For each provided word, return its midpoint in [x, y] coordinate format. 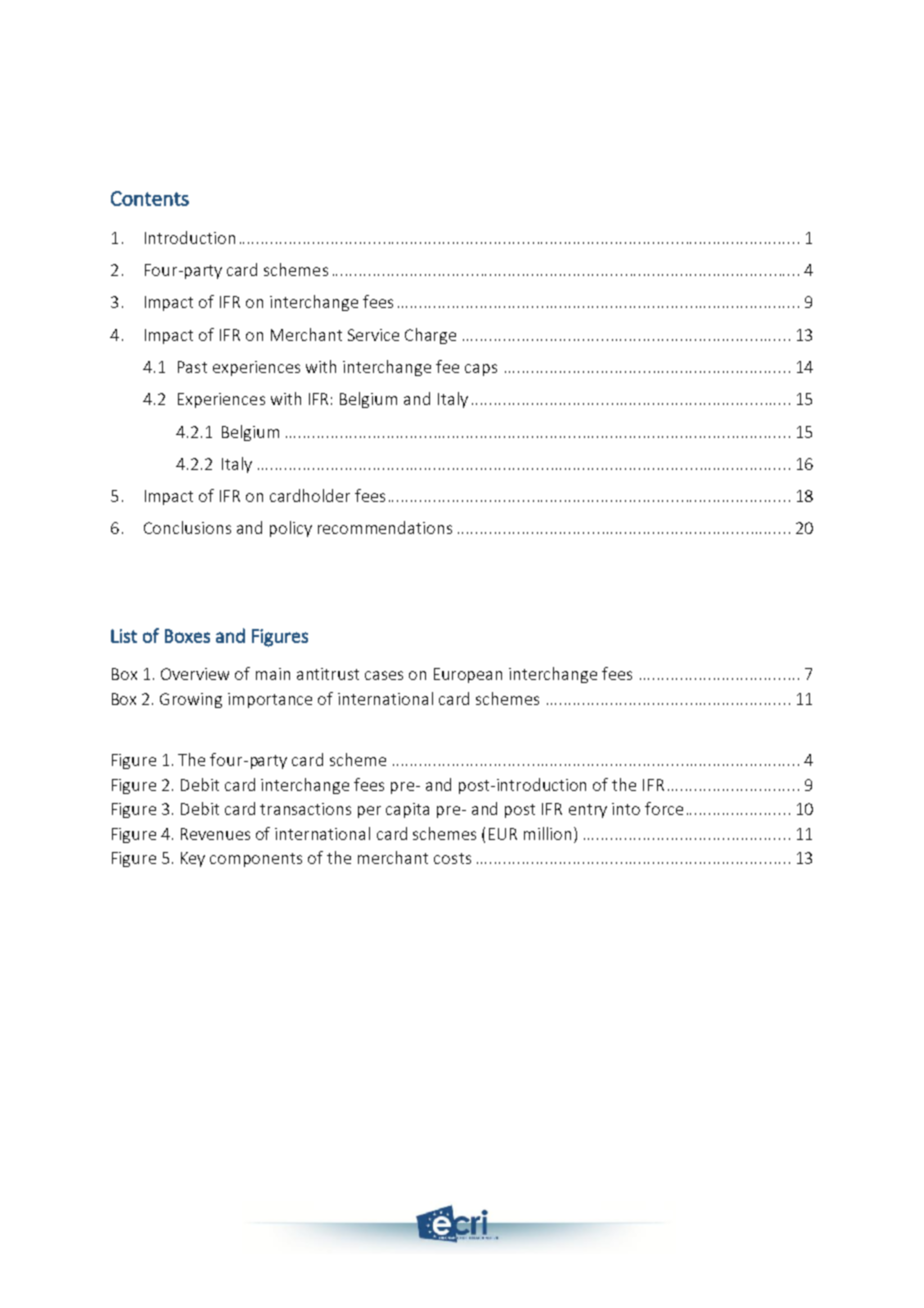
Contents [150, 198]
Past [192, 367]
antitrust [328, 674]
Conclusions [187, 527]
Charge [430, 336]
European [468, 675]
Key [193, 859]
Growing [191, 700]
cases [384, 675]
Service [373, 335]
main [273, 674]
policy [291, 529]
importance [270, 700]
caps [481, 370]
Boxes [187, 636]
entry [588, 811]
